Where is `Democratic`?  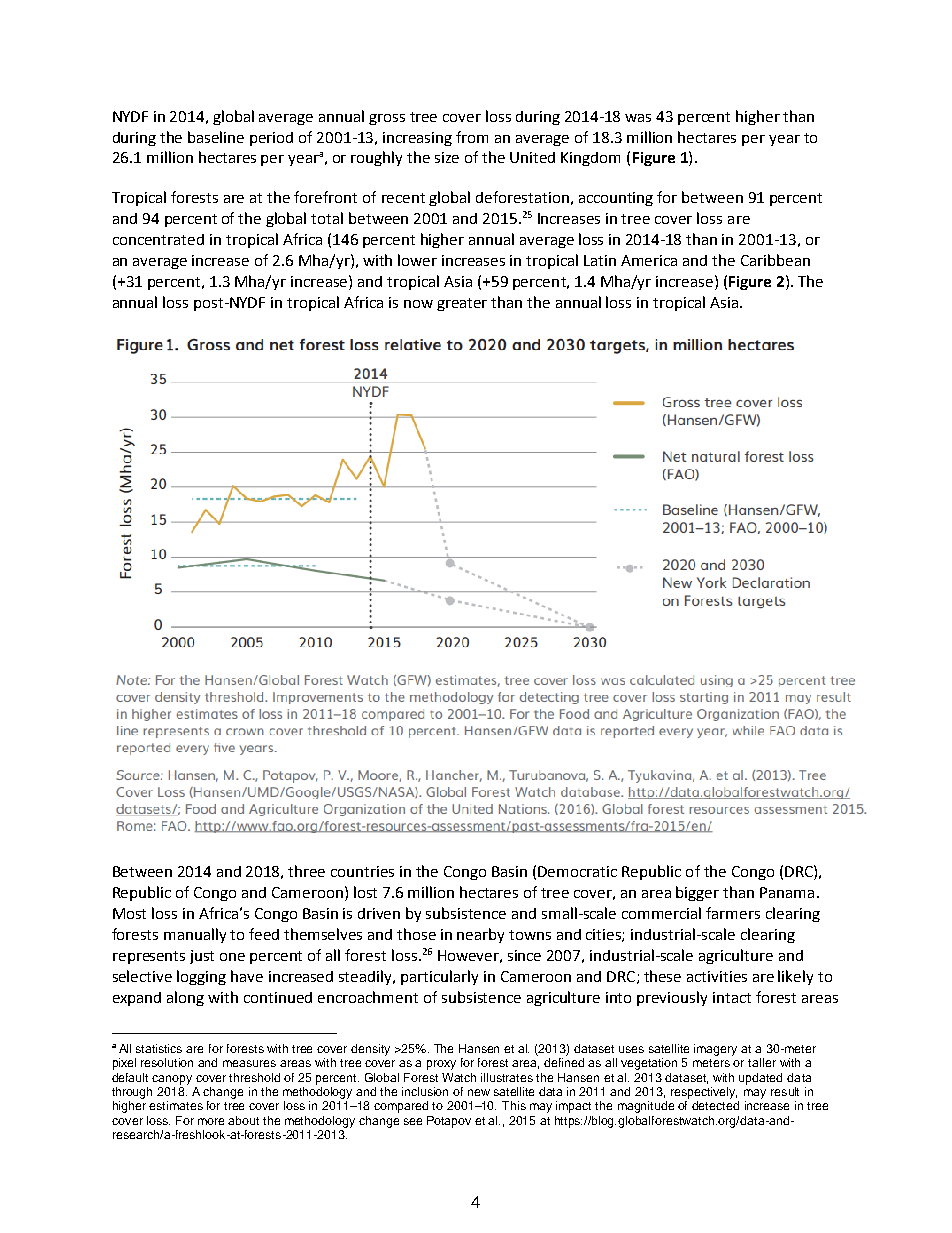 Democratic is located at coordinates (577, 871).
